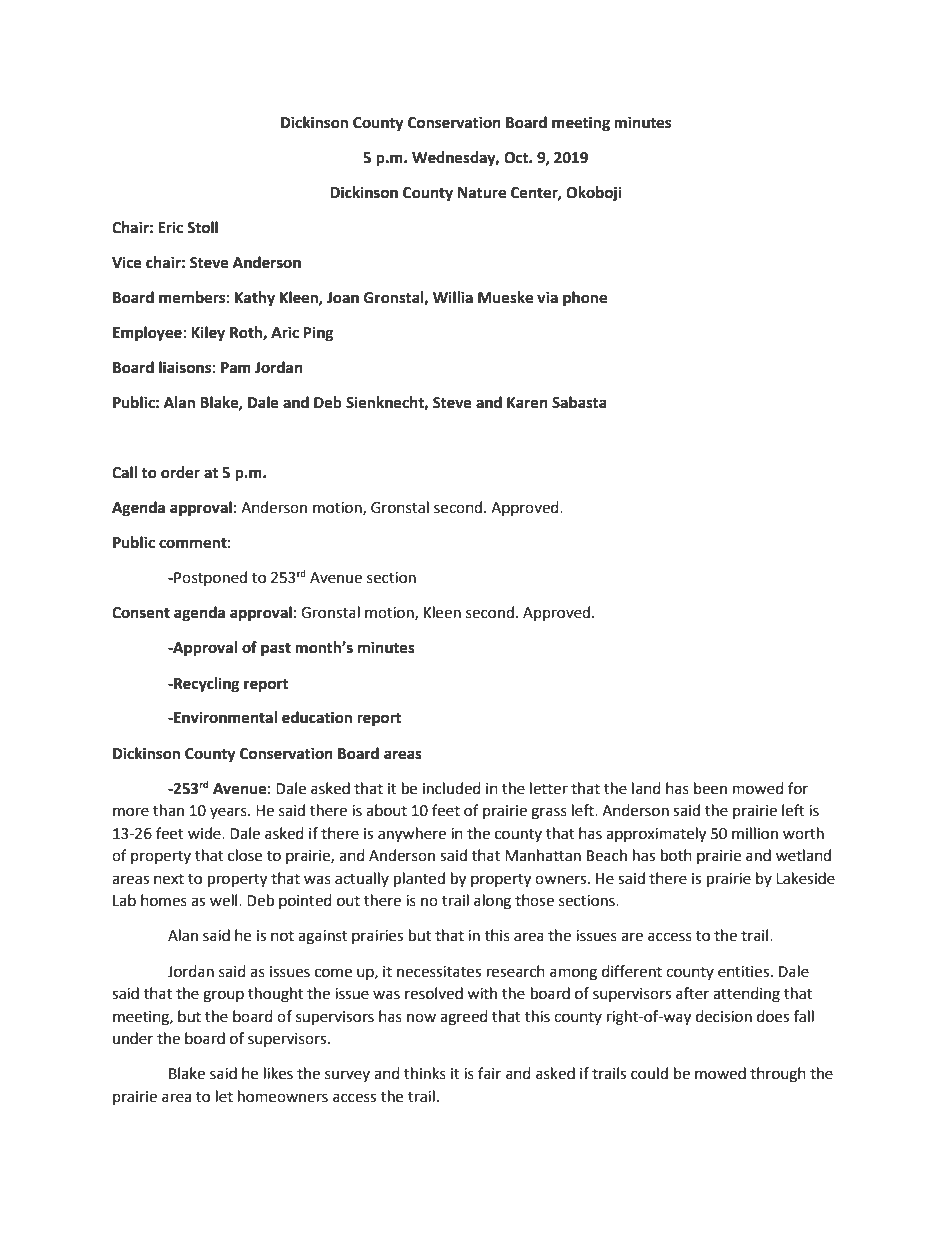 The image size is (952, 1233). What do you see at coordinates (452, 788) in the screenshot?
I see `included` at bounding box center [452, 788].
